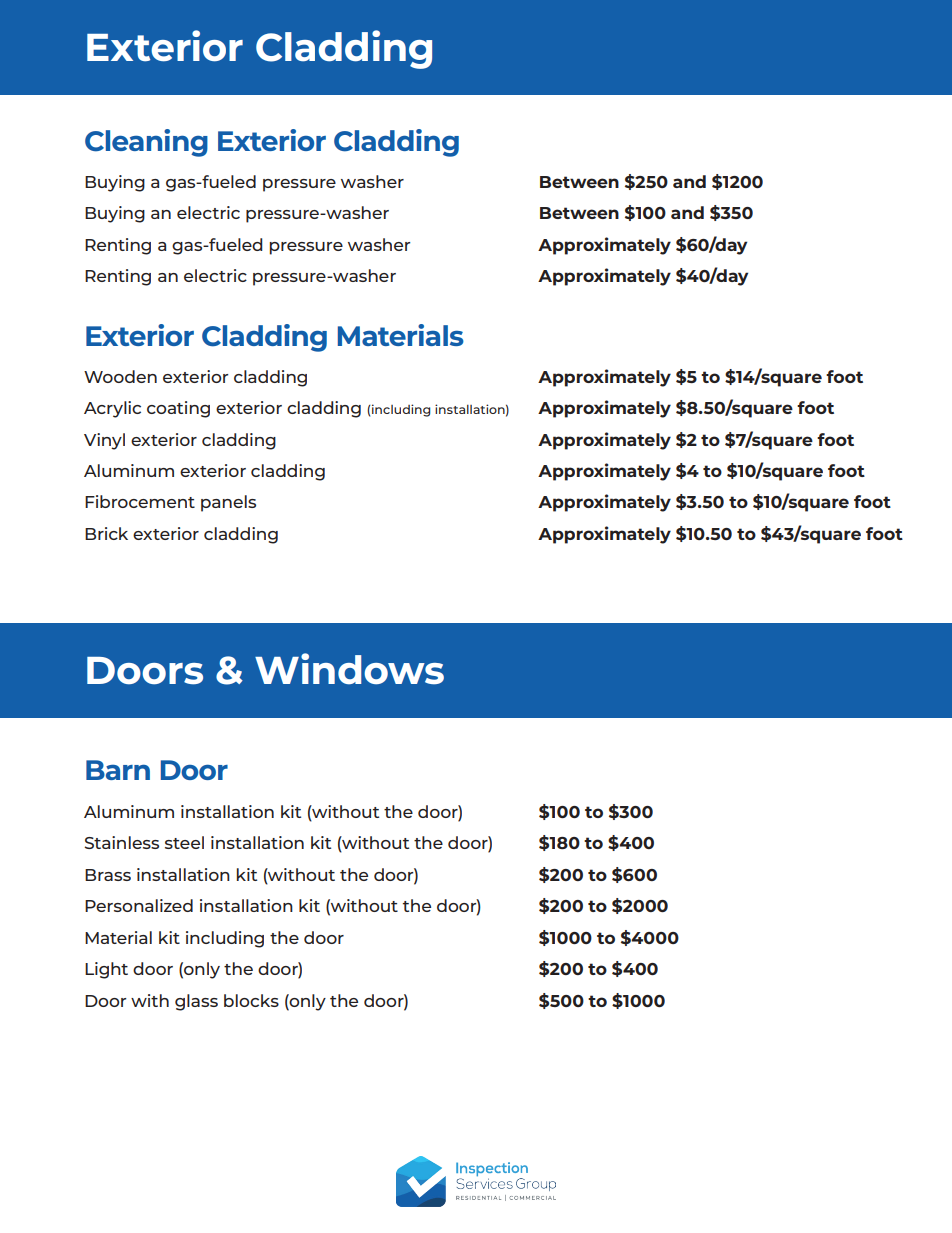 Image resolution: width=952 pixels, height=1233 pixels. What do you see at coordinates (196, 1002) in the screenshot?
I see `glass` at bounding box center [196, 1002].
